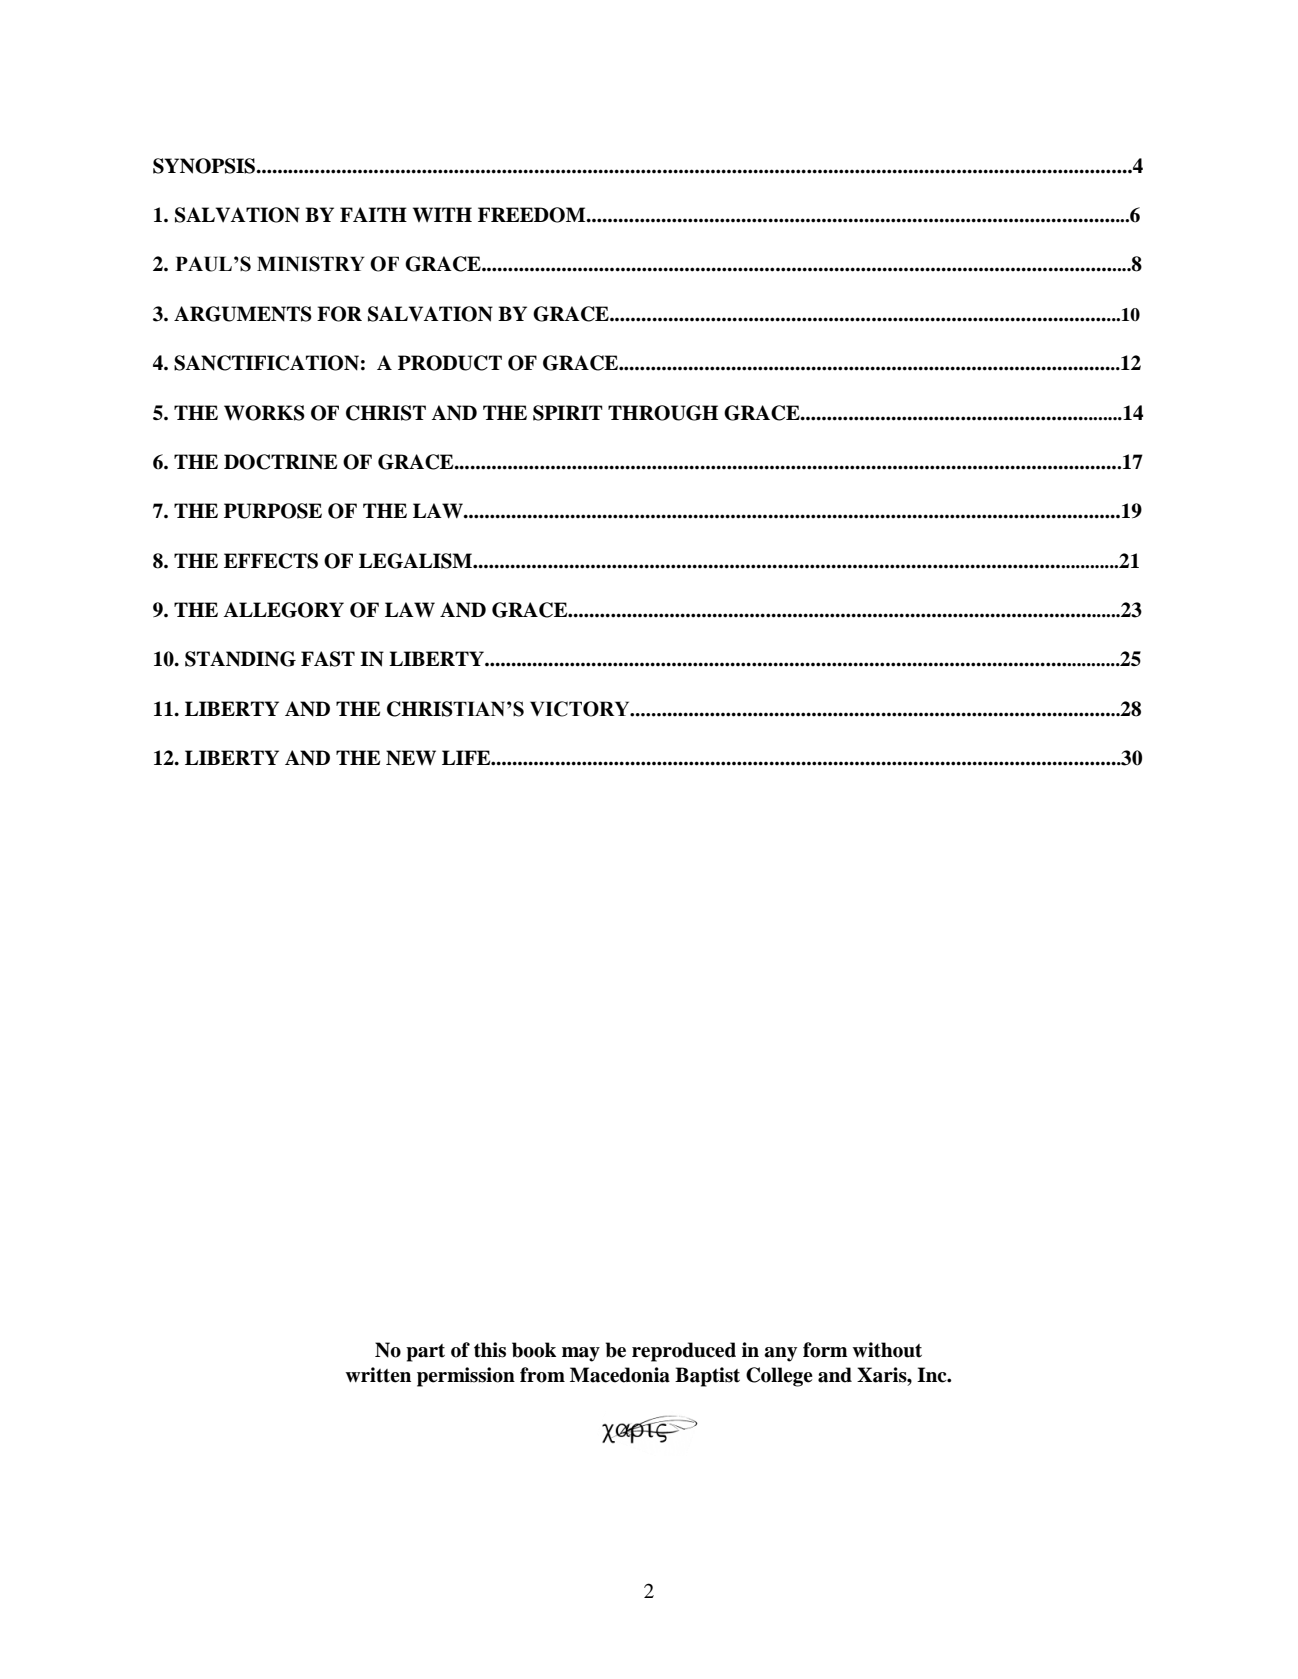 The height and width of the page is (1679, 1298). I want to click on form, so click(825, 1350).
